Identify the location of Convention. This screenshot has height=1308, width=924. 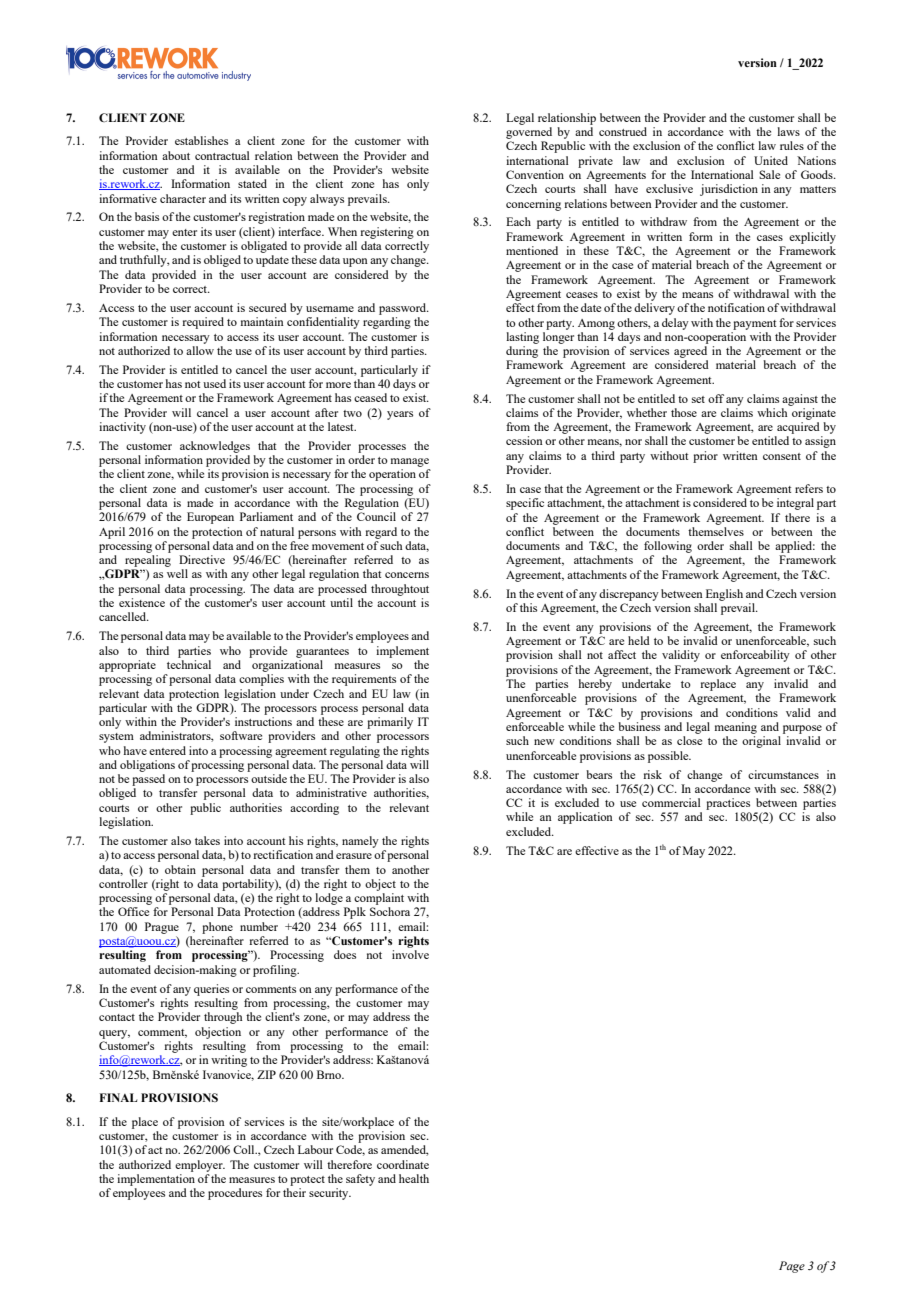
(535, 174).
